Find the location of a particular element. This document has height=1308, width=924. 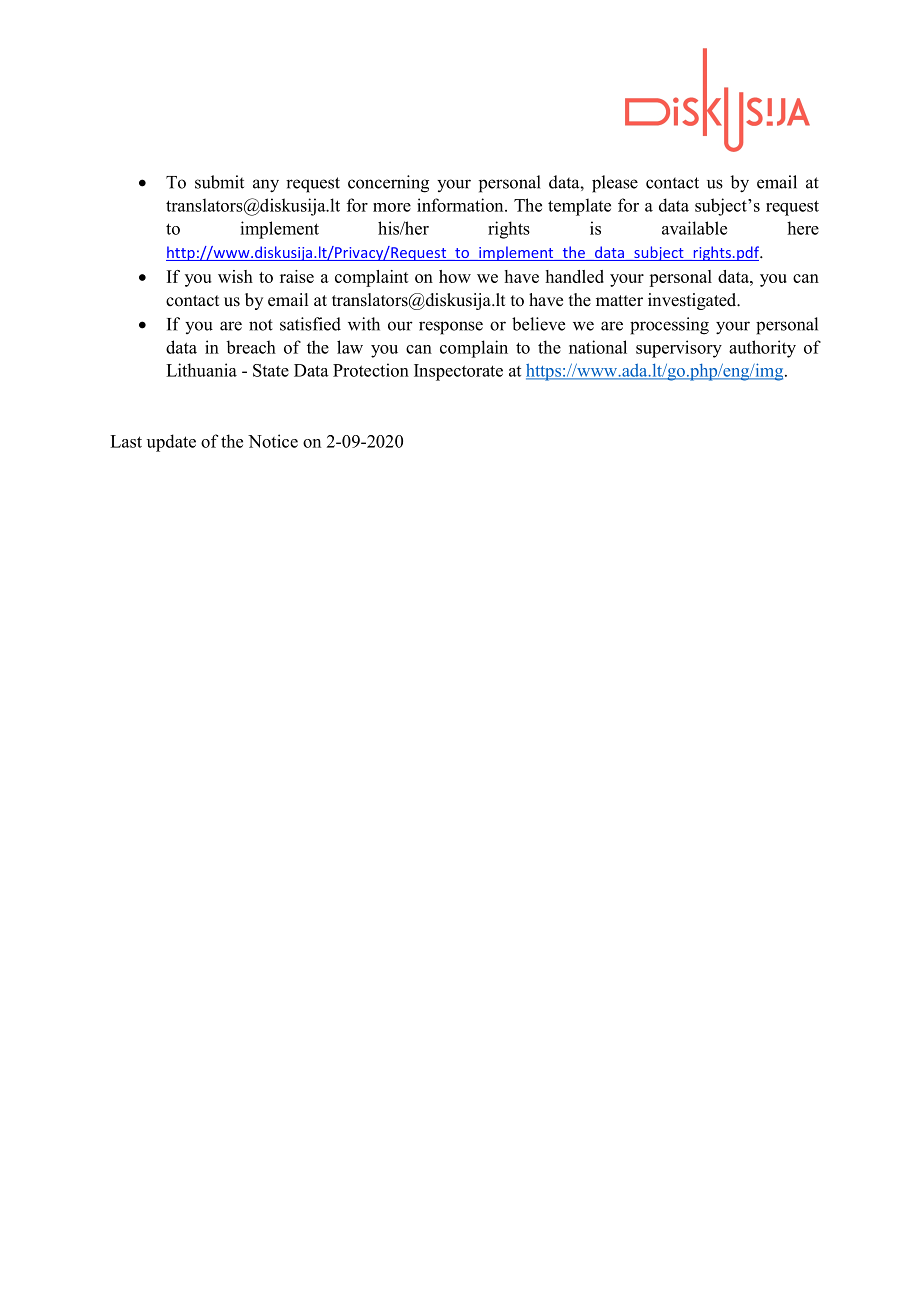

response is located at coordinates (451, 328).
